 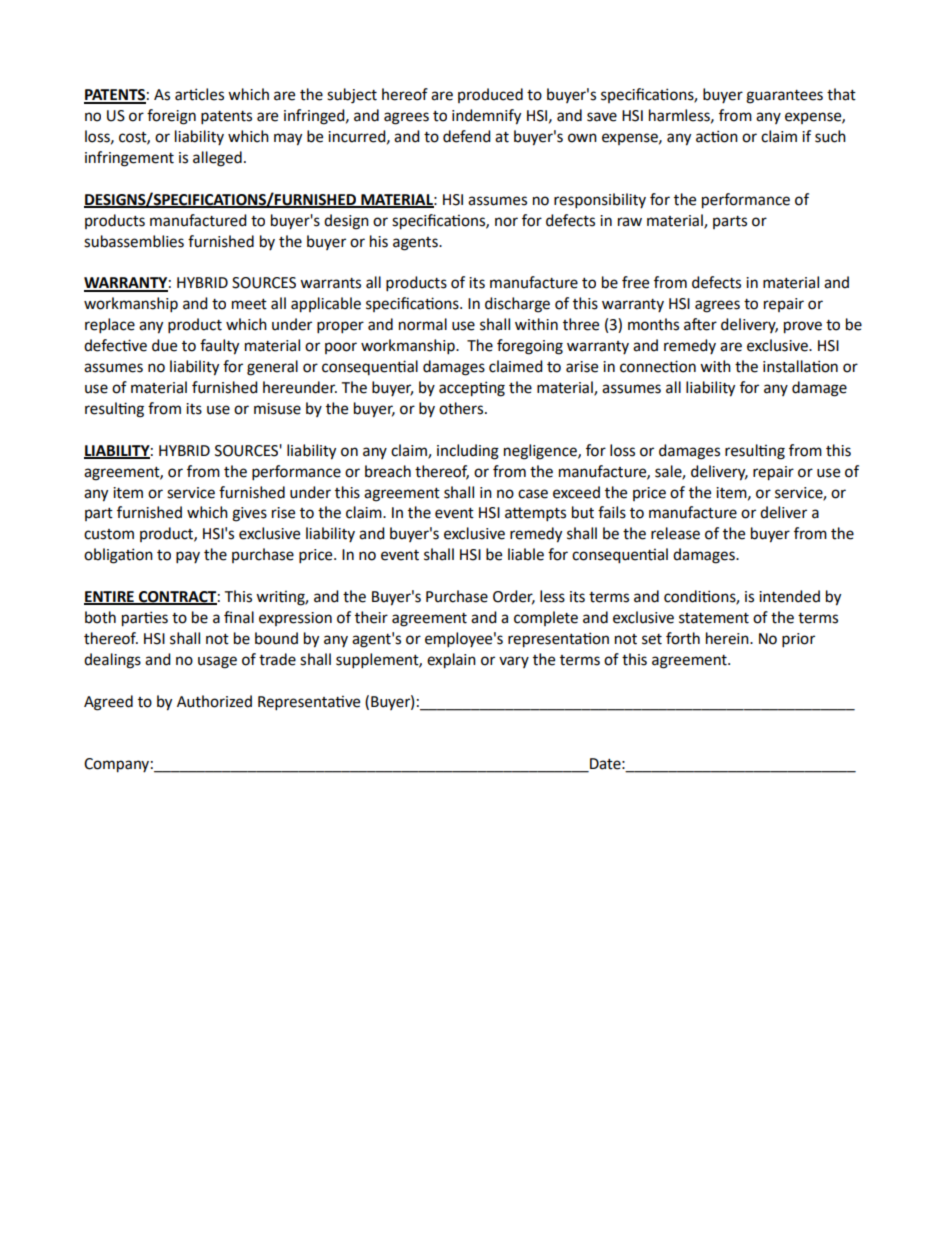 What do you see at coordinates (472, 389) in the screenshot?
I see `accepting` at bounding box center [472, 389].
